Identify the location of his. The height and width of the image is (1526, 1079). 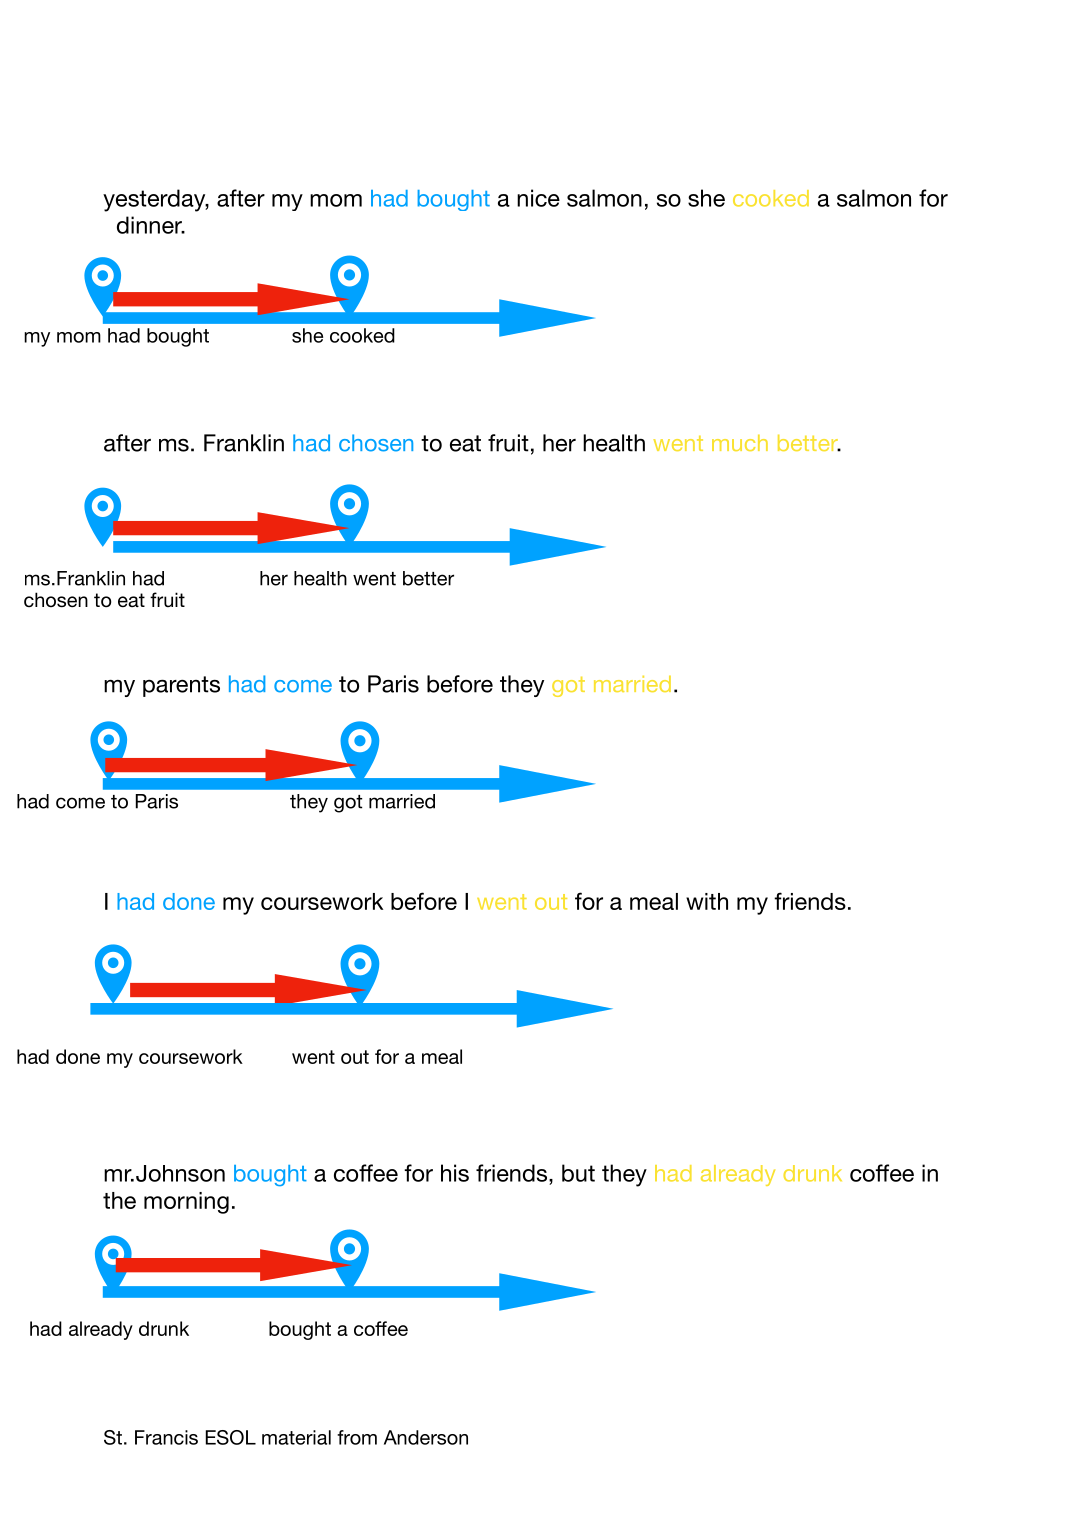
(455, 1173).
